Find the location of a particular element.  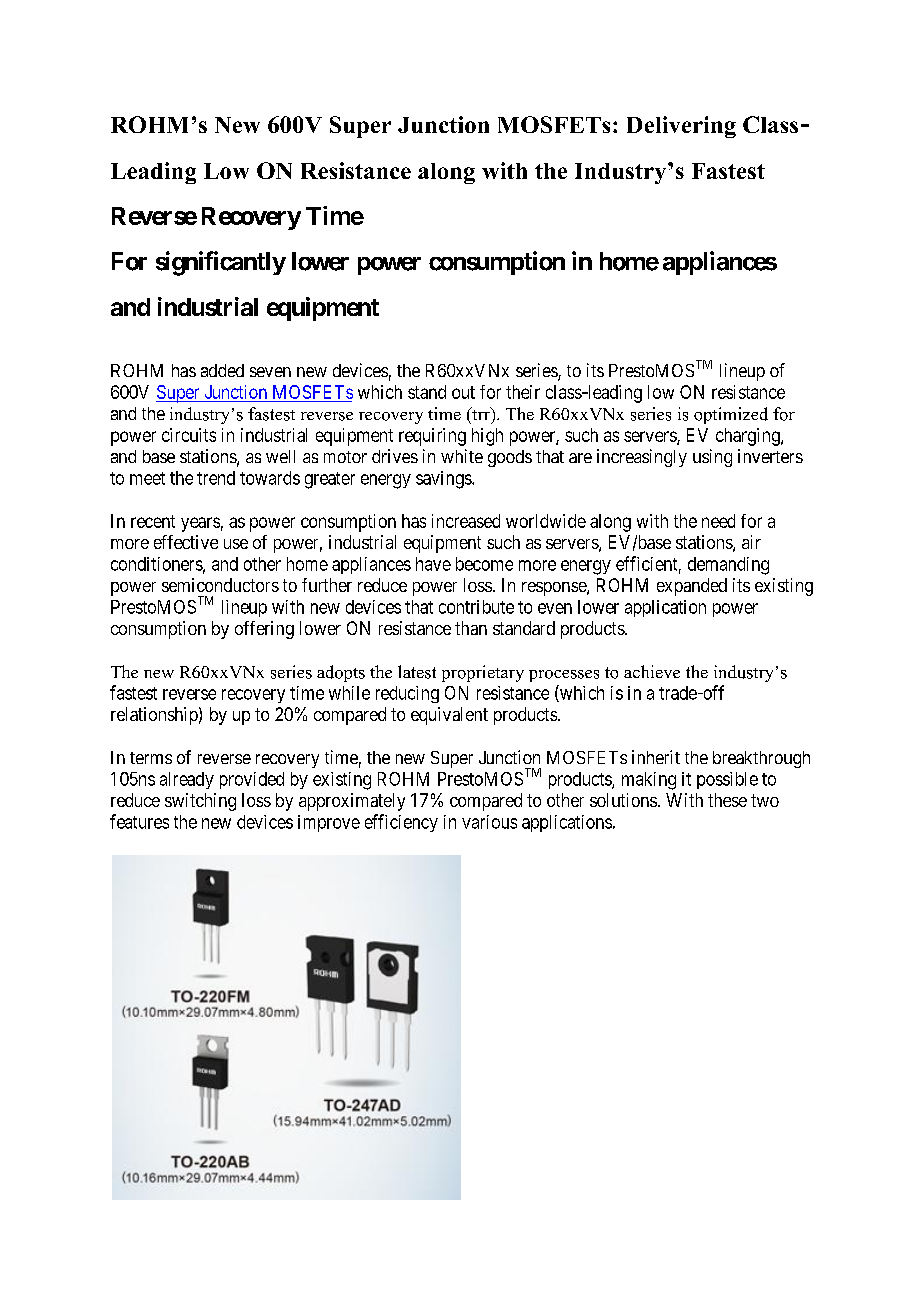

achieve is located at coordinates (652, 671).
